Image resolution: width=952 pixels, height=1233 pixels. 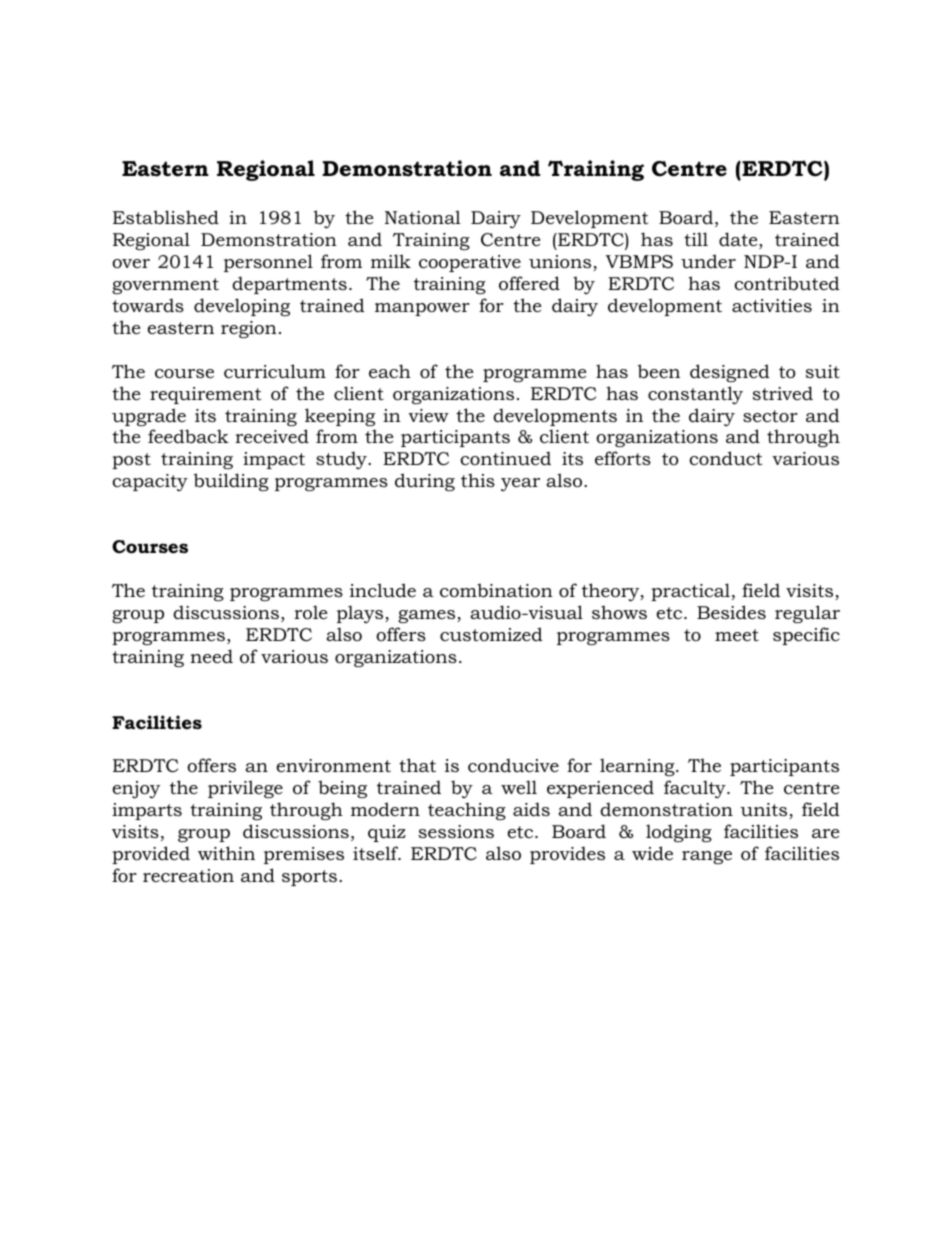 What do you see at coordinates (231, 482) in the screenshot?
I see `building` at bounding box center [231, 482].
